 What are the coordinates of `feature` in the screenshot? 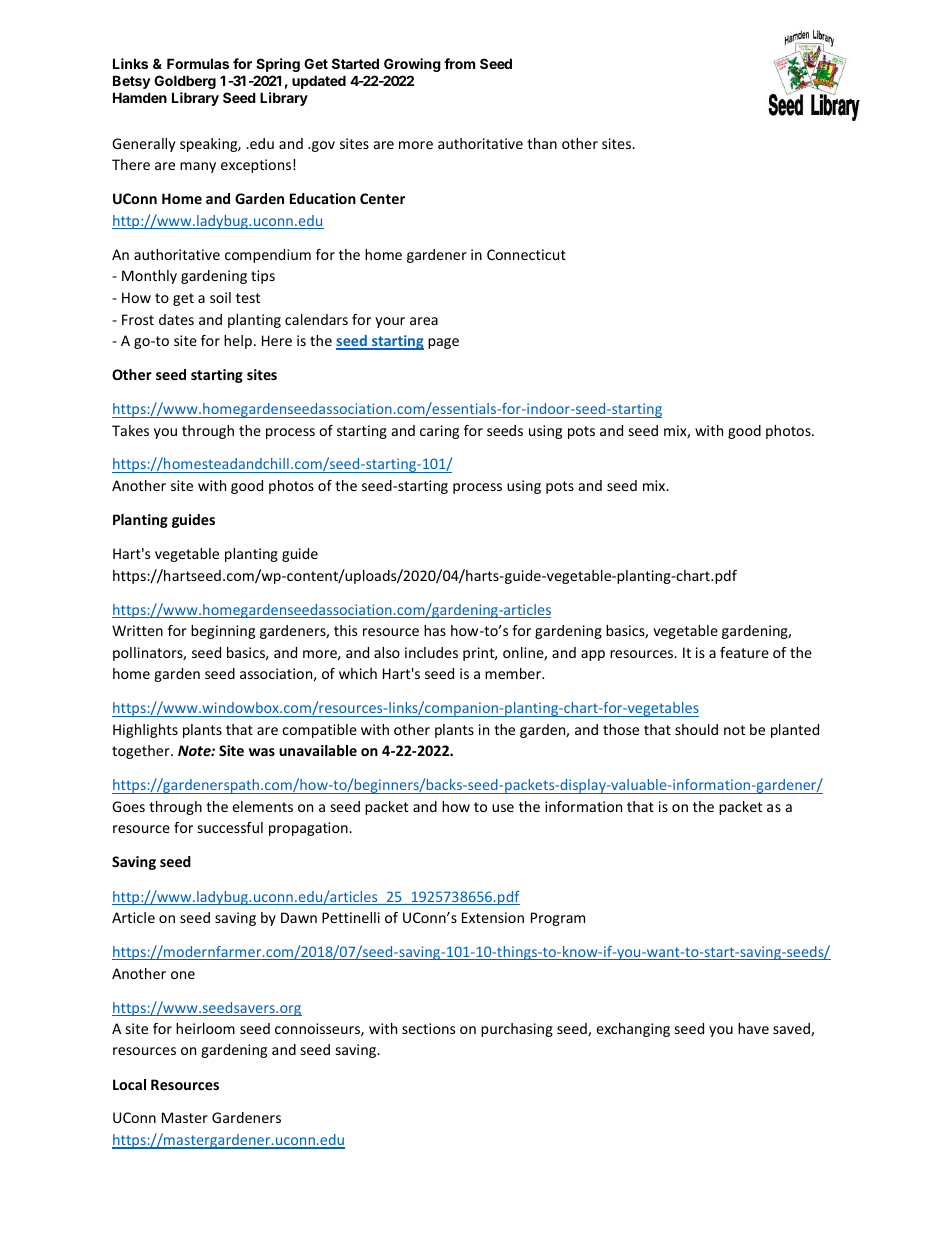 It's located at (744, 652).
